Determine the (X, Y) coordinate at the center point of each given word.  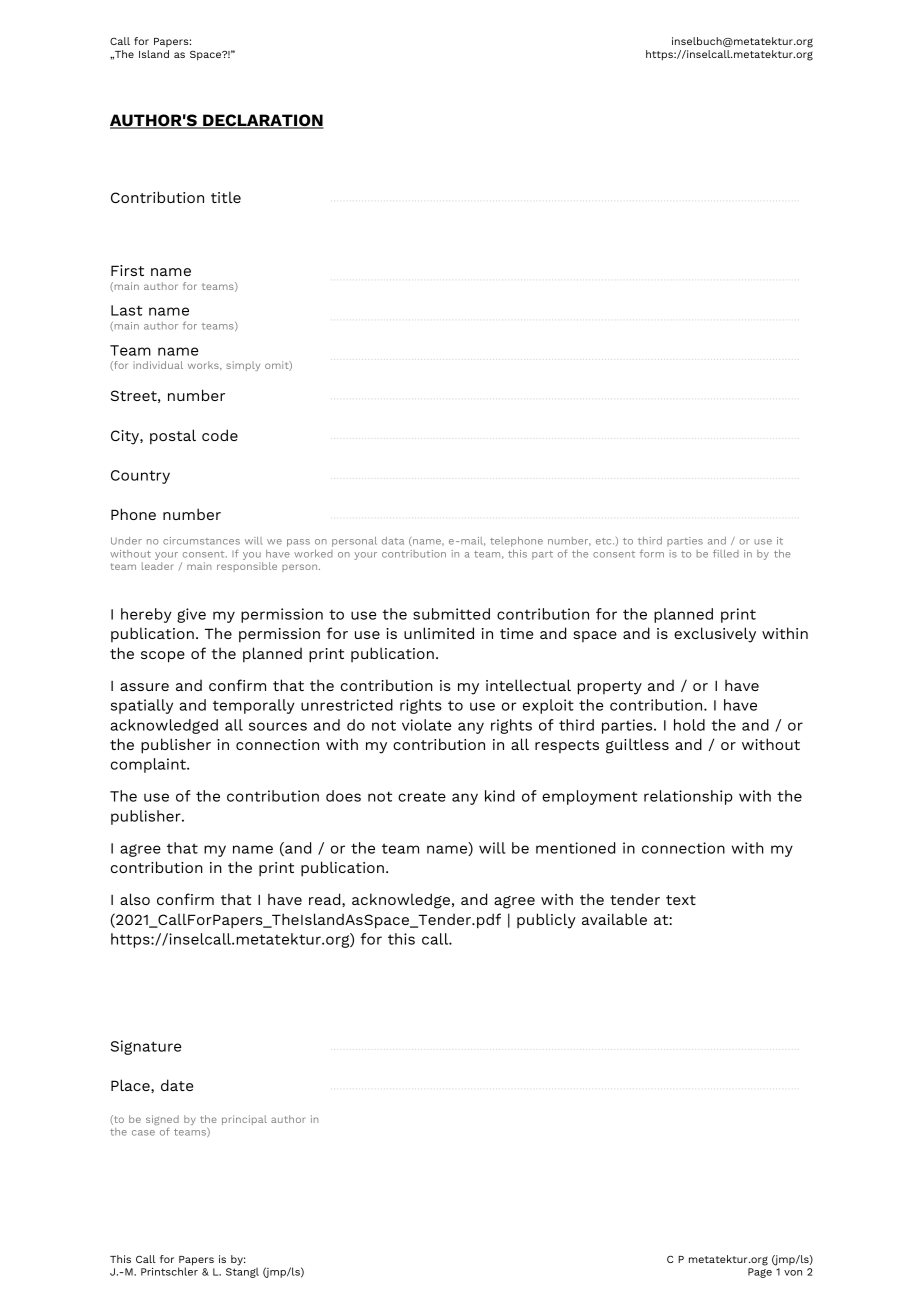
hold (689, 725)
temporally (254, 706)
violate (426, 725)
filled (726, 553)
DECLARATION (262, 121)
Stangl (242, 1271)
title (226, 197)
